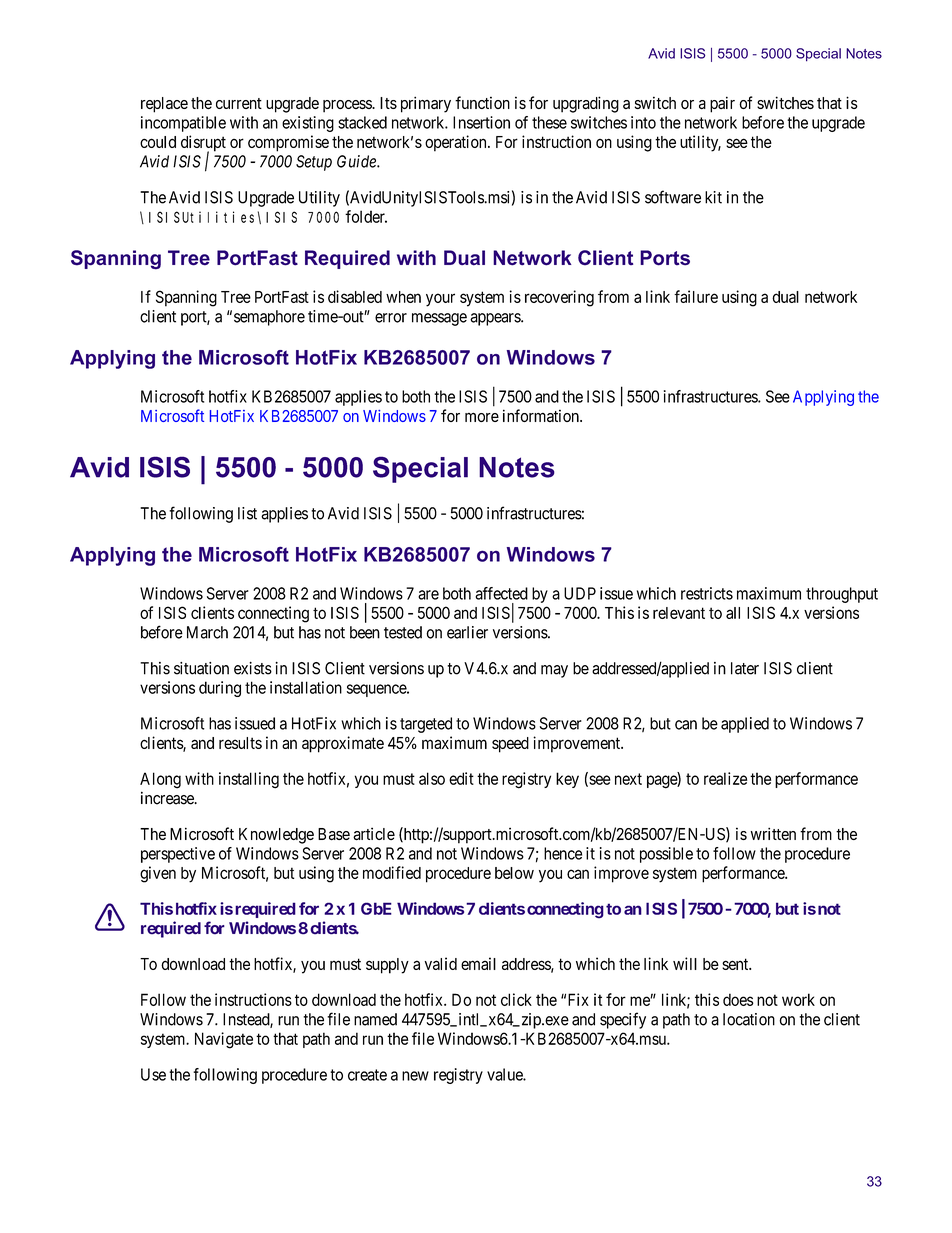 The image size is (952, 1233). I want to click on affected, so click(501, 593).
